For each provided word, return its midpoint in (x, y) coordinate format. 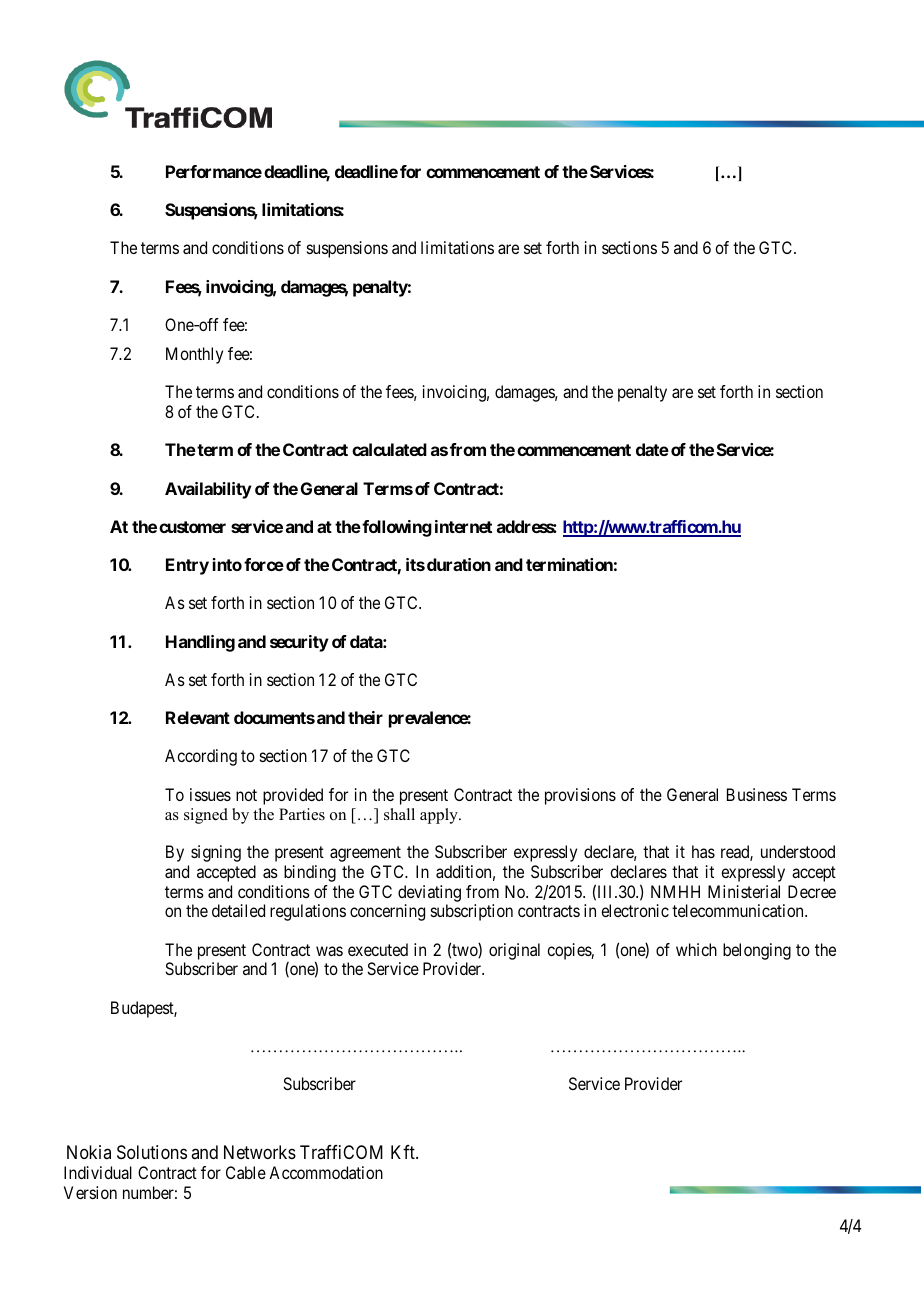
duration (459, 564)
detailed (238, 910)
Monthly (194, 355)
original (514, 951)
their (365, 717)
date (652, 449)
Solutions (152, 1152)
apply (440, 816)
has (703, 851)
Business (757, 794)
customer (192, 527)
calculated (389, 449)
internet (463, 526)
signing (216, 853)
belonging (757, 951)
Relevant (198, 717)
